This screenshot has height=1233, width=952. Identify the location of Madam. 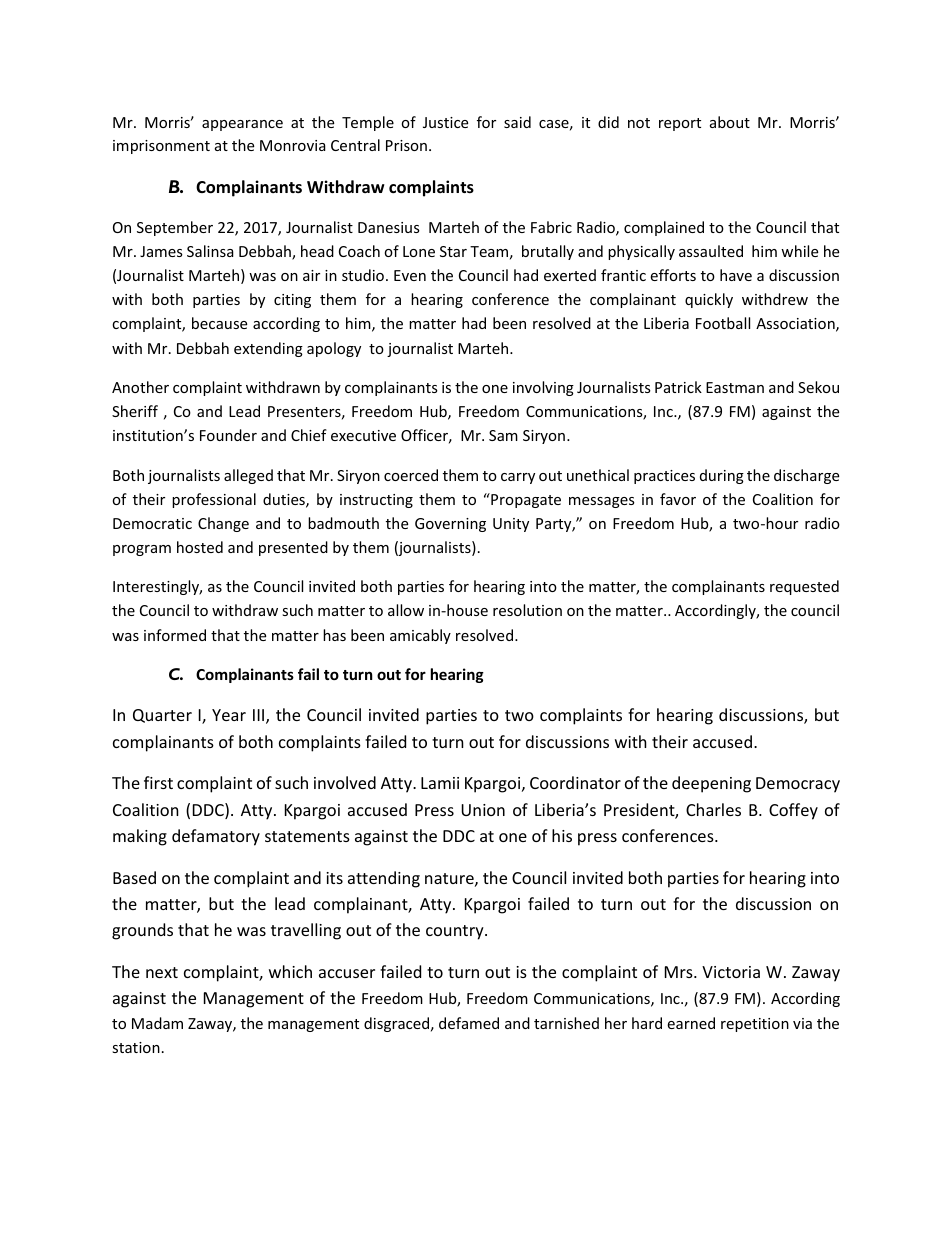
(157, 1023).
